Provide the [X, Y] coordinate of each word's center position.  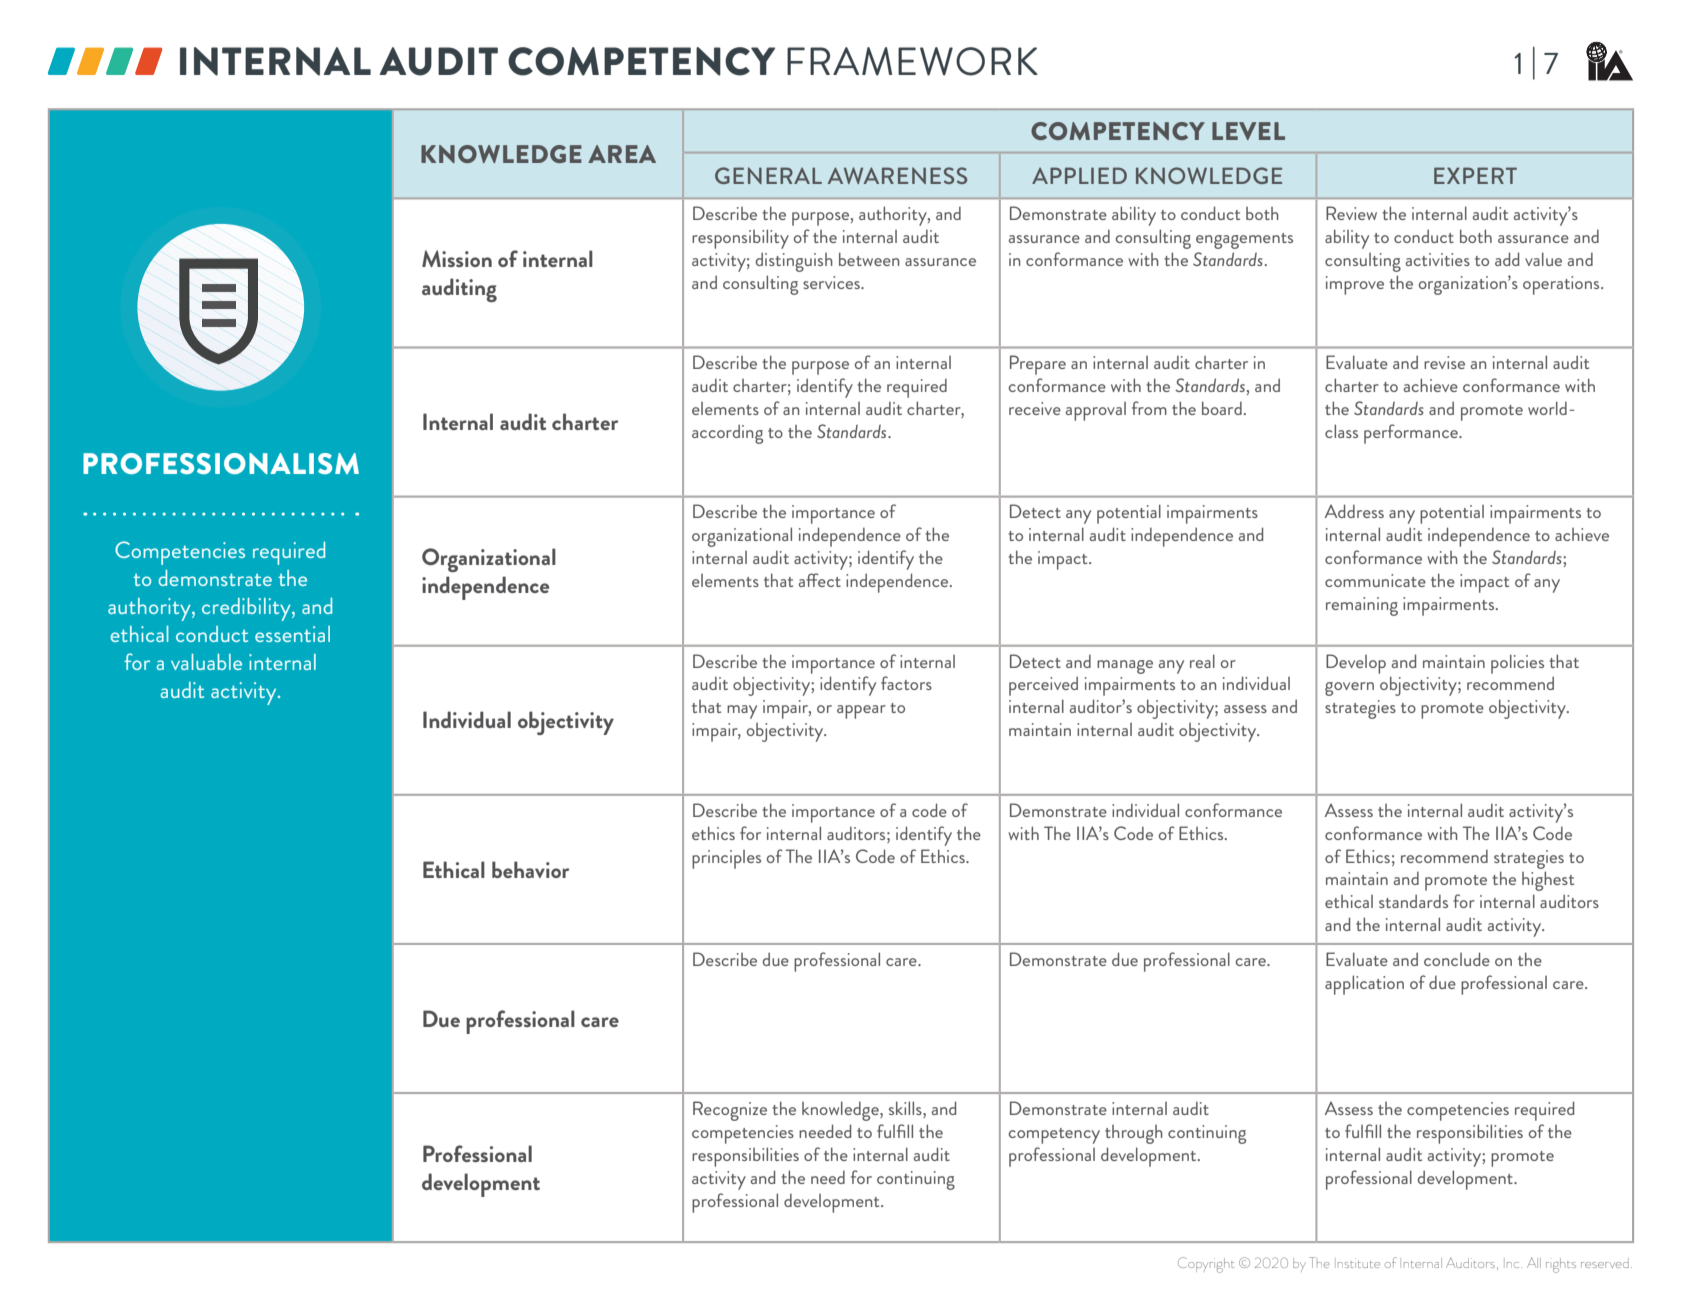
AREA [622, 154]
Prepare [1038, 365]
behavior [530, 869]
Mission [457, 258]
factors [906, 683]
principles [726, 859]
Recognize [730, 1111]
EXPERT [1475, 175]
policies [1517, 664]
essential [292, 634]
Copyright [1206, 1265]
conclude [1457, 959]
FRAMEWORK [912, 61]
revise [1444, 362]
